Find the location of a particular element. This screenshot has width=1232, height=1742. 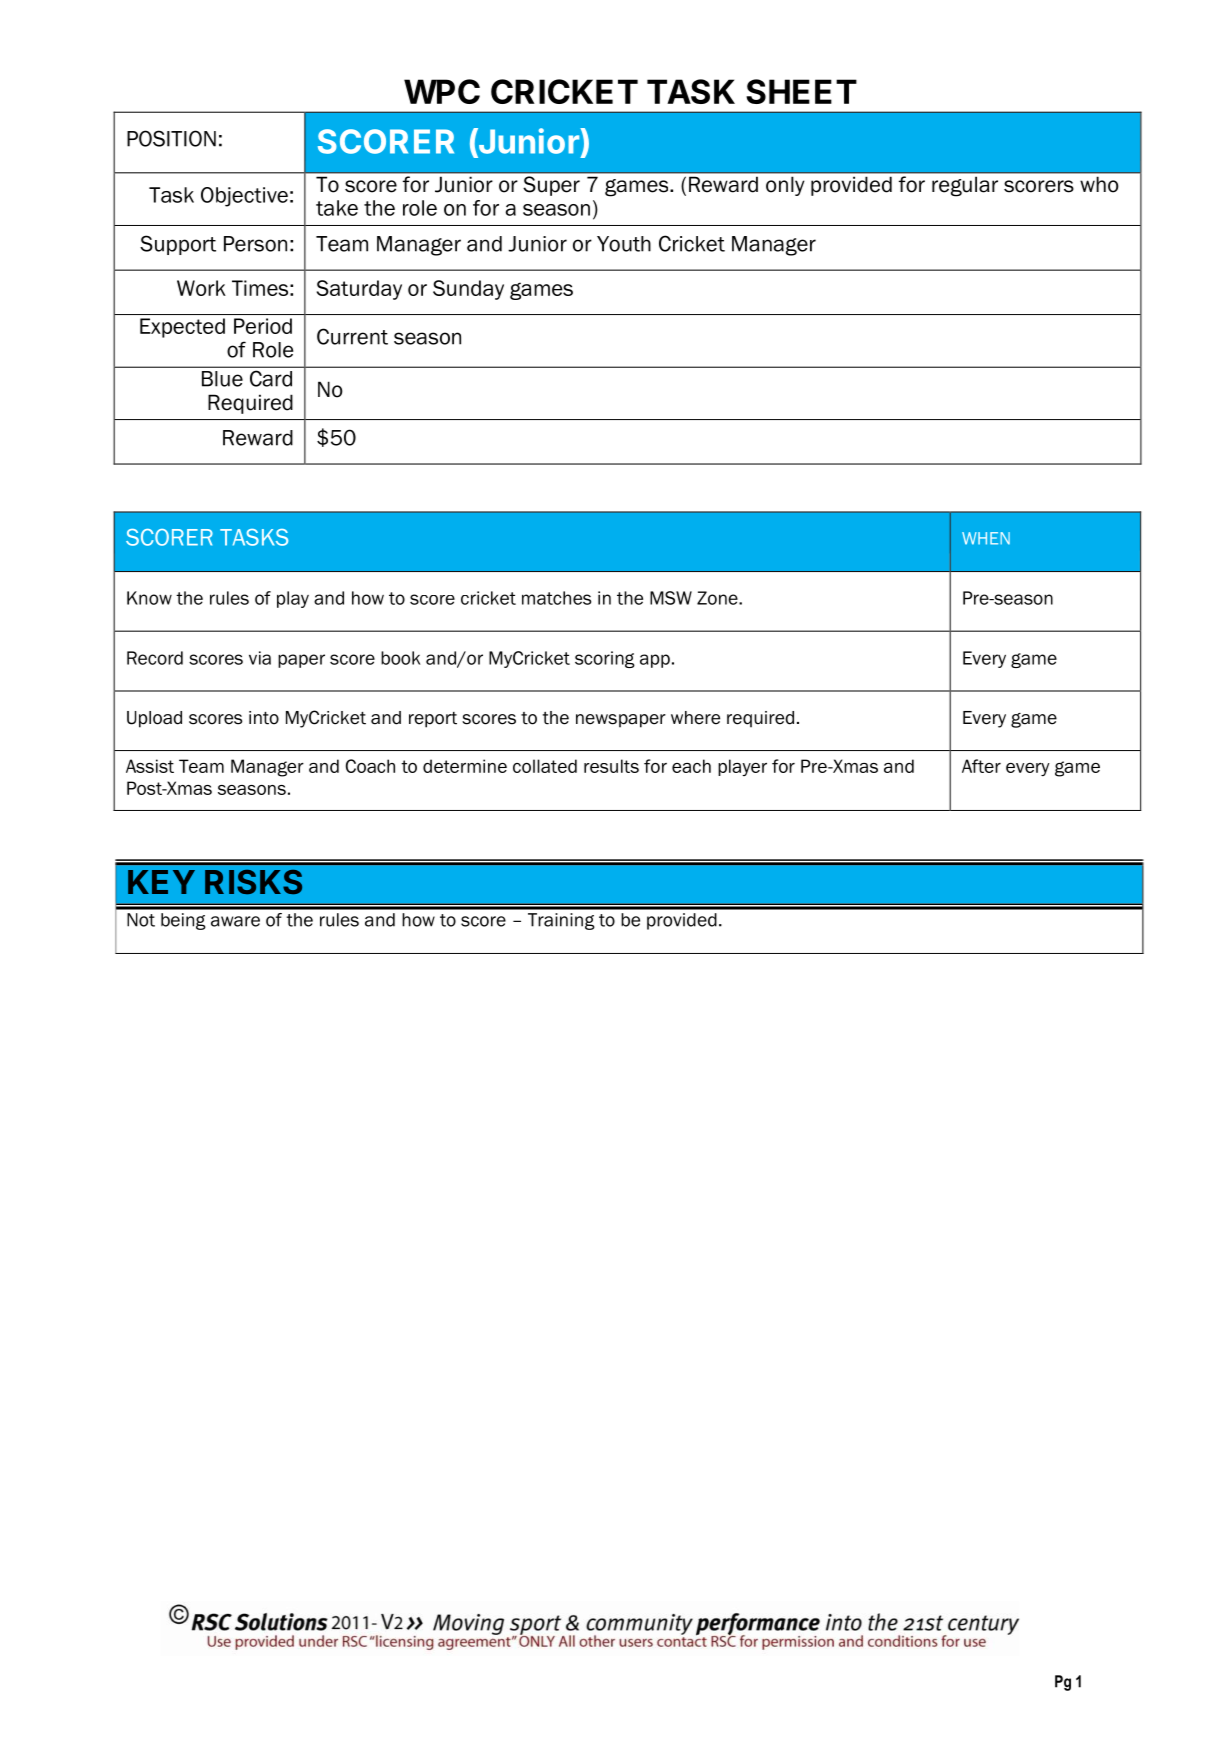

Period is located at coordinates (263, 326).
